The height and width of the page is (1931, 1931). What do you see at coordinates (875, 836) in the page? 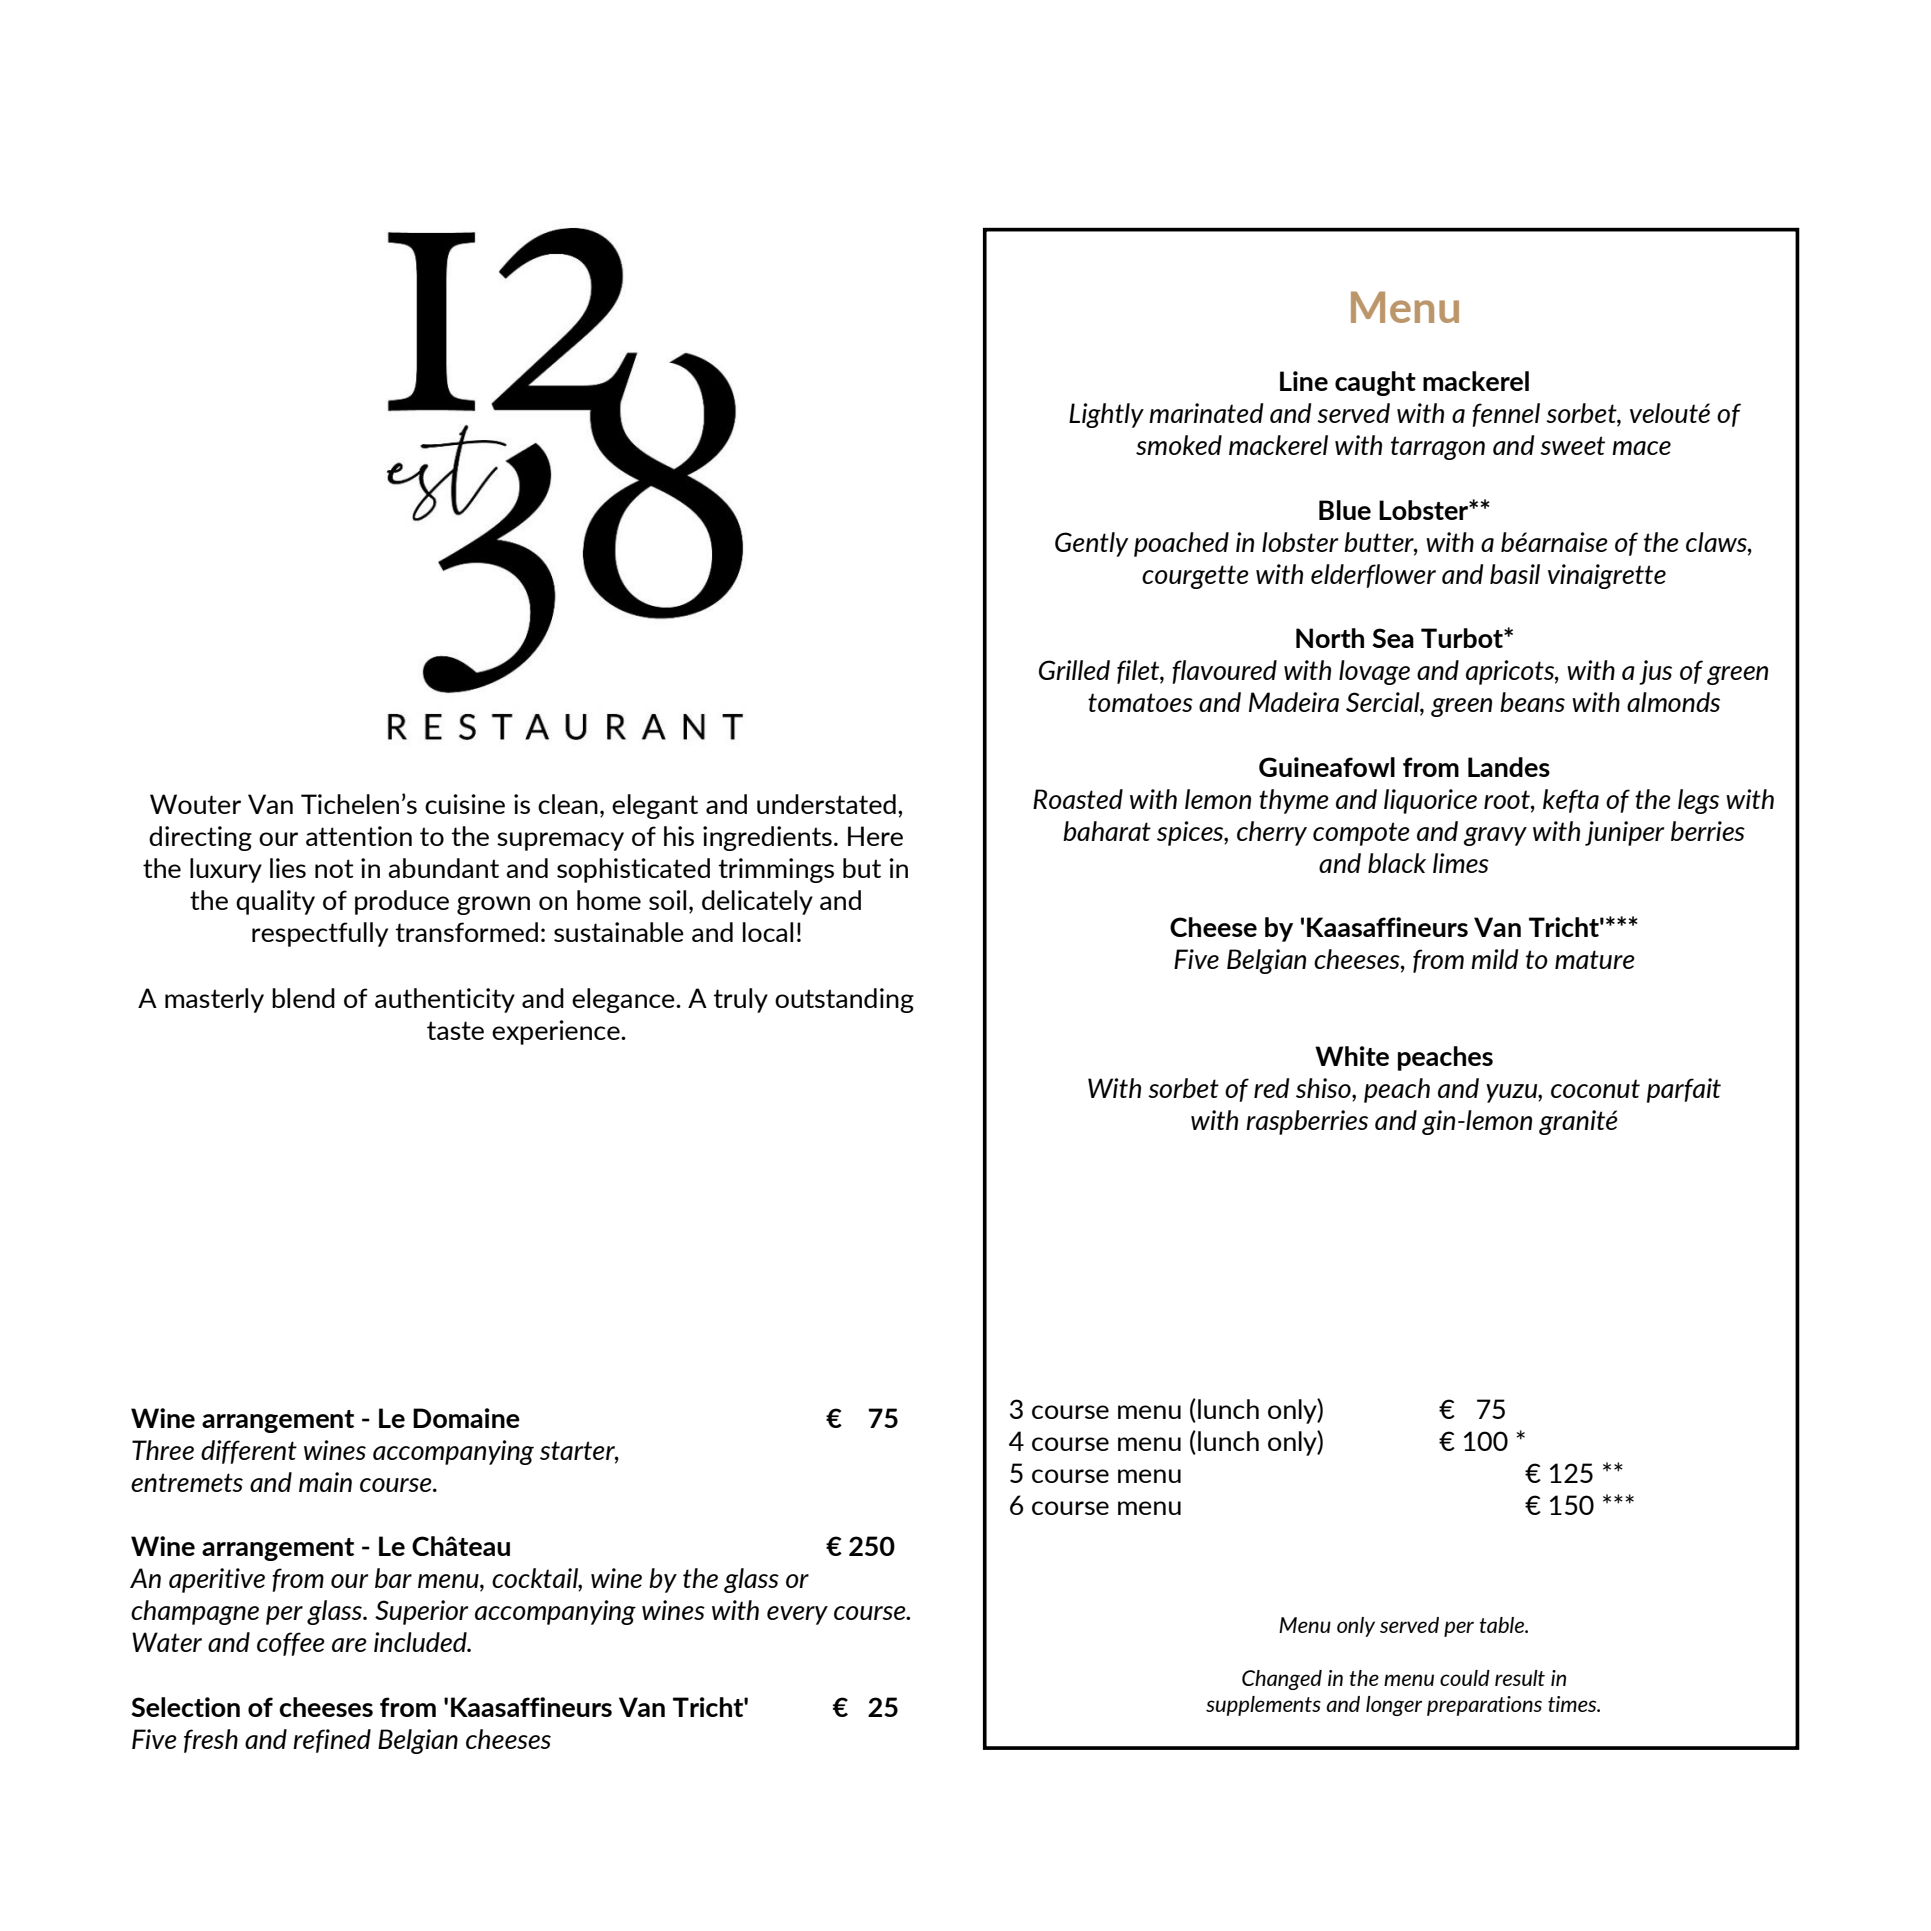
I see `Here` at bounding box center [875, 836].
